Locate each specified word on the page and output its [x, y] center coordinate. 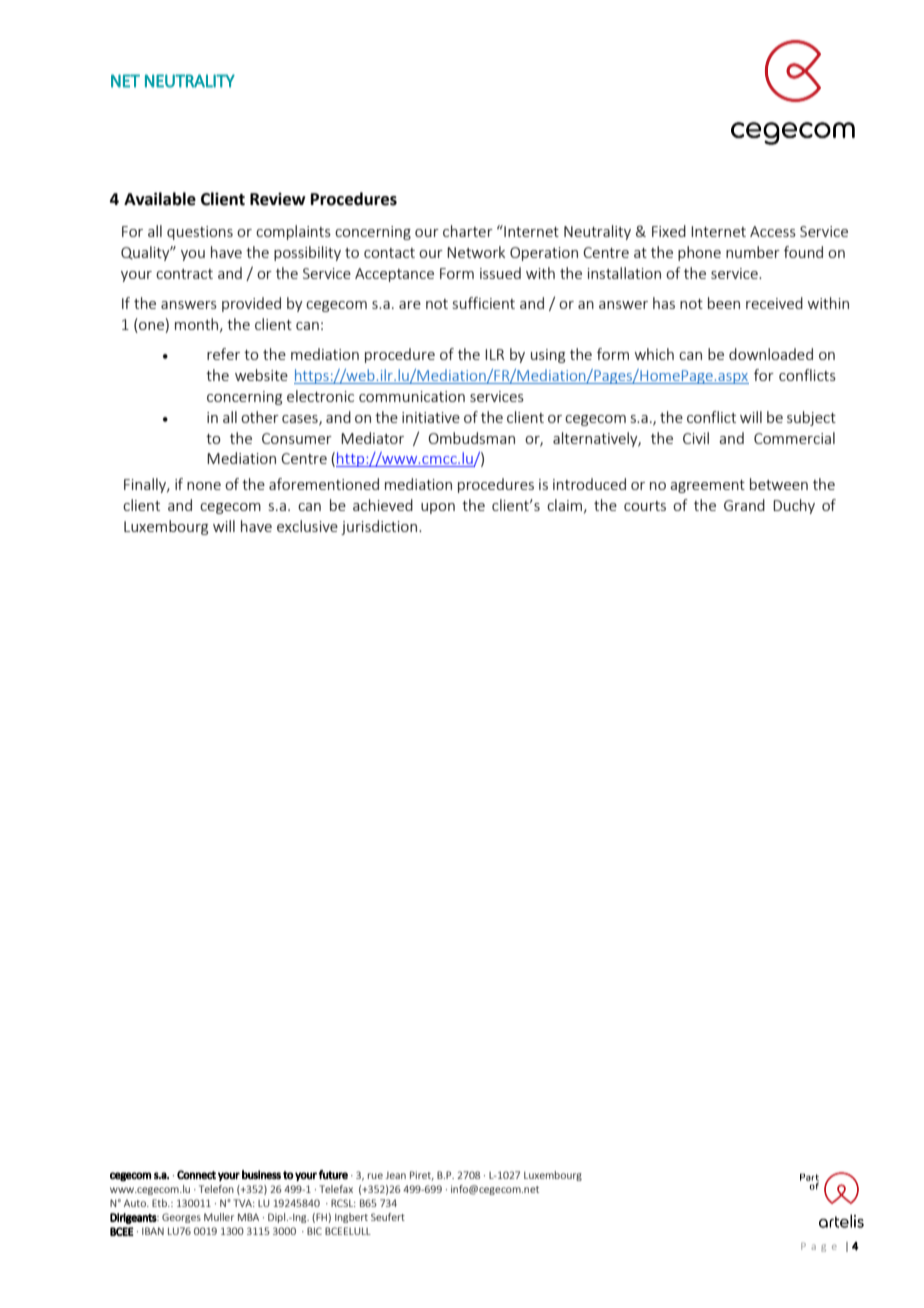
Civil [696, 438]
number [753, 252]
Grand [744, 505]
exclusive [307, 526]
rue [375, 1176]
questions [200, 233]
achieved [383, 505]
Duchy [794, 506]
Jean [395, 1175]
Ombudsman [472, 438]
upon [438, 508]
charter [468, 231]
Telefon [216, 1189]
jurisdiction [380, 527]
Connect [196, 1175]
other [260, 417]
